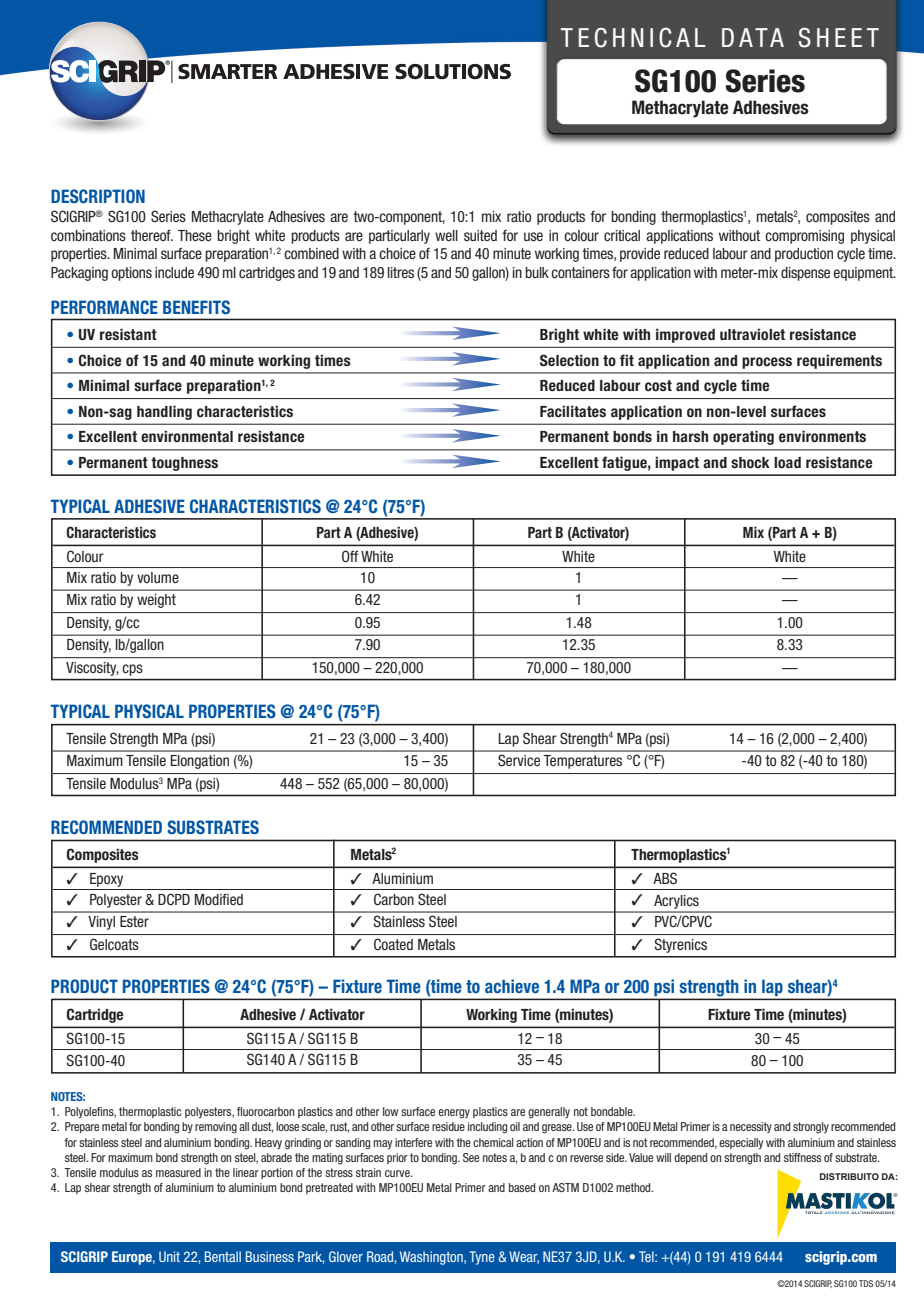 This screenshot has width=924, height=1308. What do you see at coordinates (866, 1283) in the screenshot?
I see `TDS` at bounding box center [866, 1283].
